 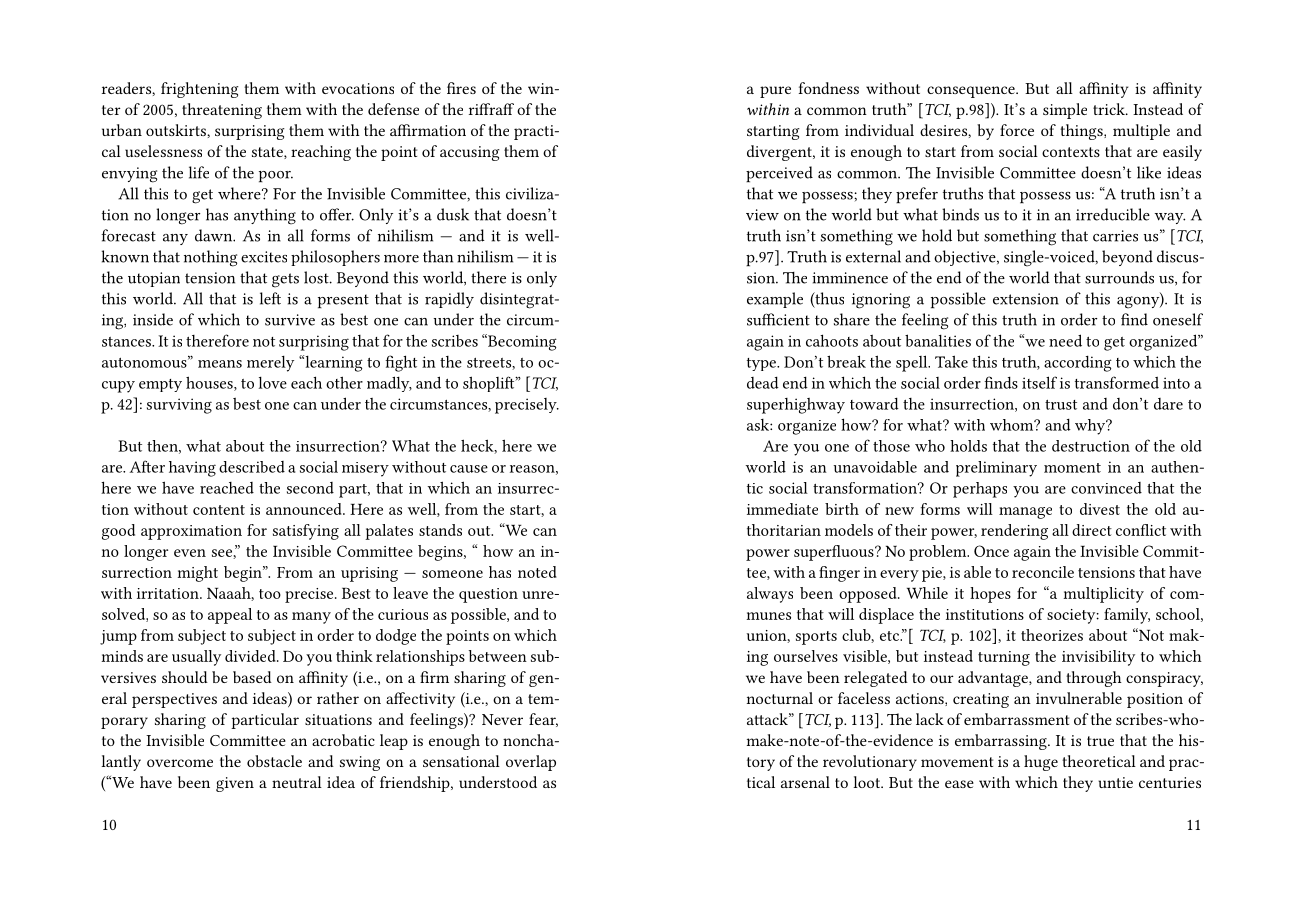 What do you see at coordinates (222, 111) in the screenshot?
I see `threatening` at bounding box center [222, 111].
